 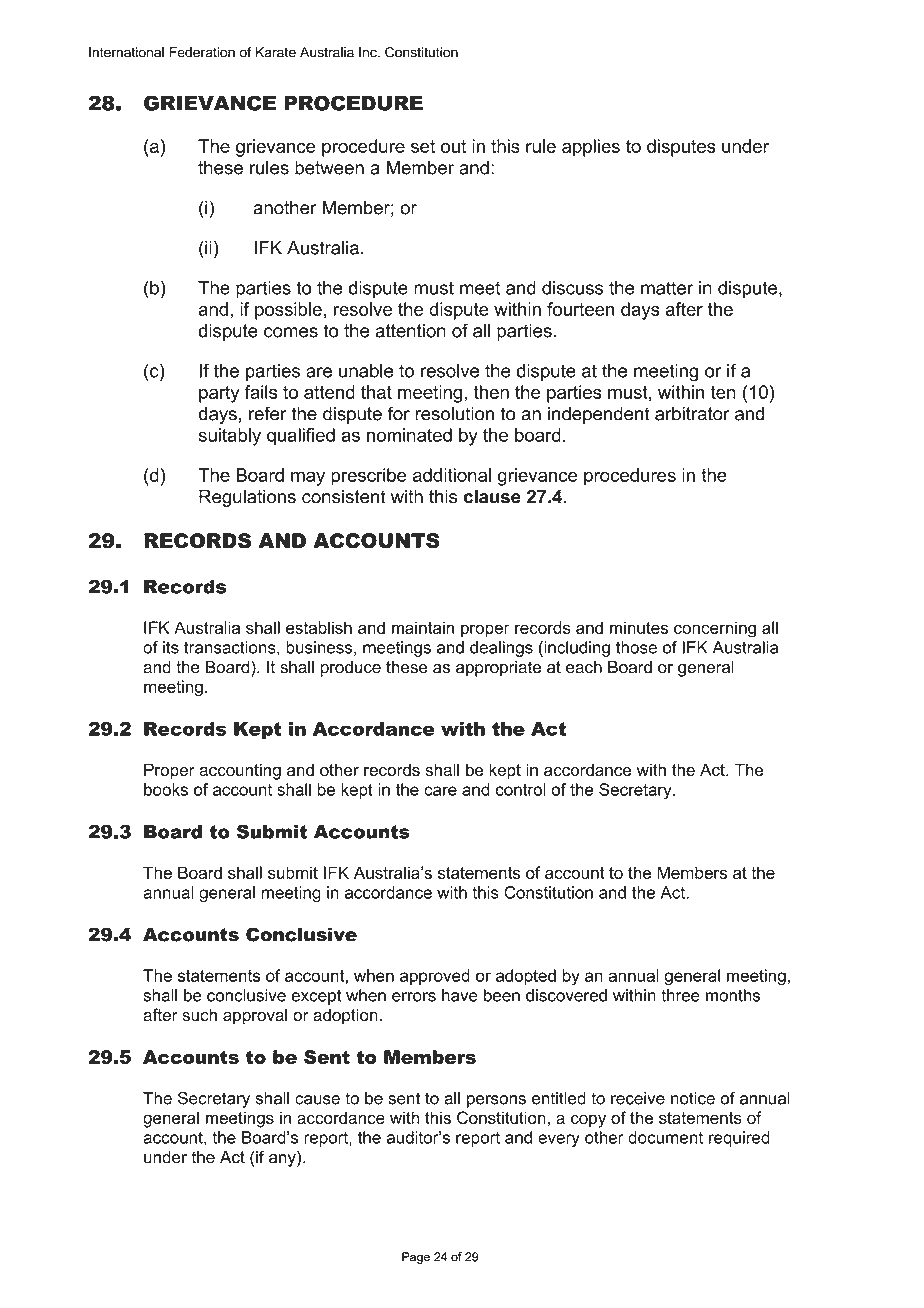 What do you see at coordinates (452, 475) in the screenshot?
I see `additional` at bounding box center [452, 475].
